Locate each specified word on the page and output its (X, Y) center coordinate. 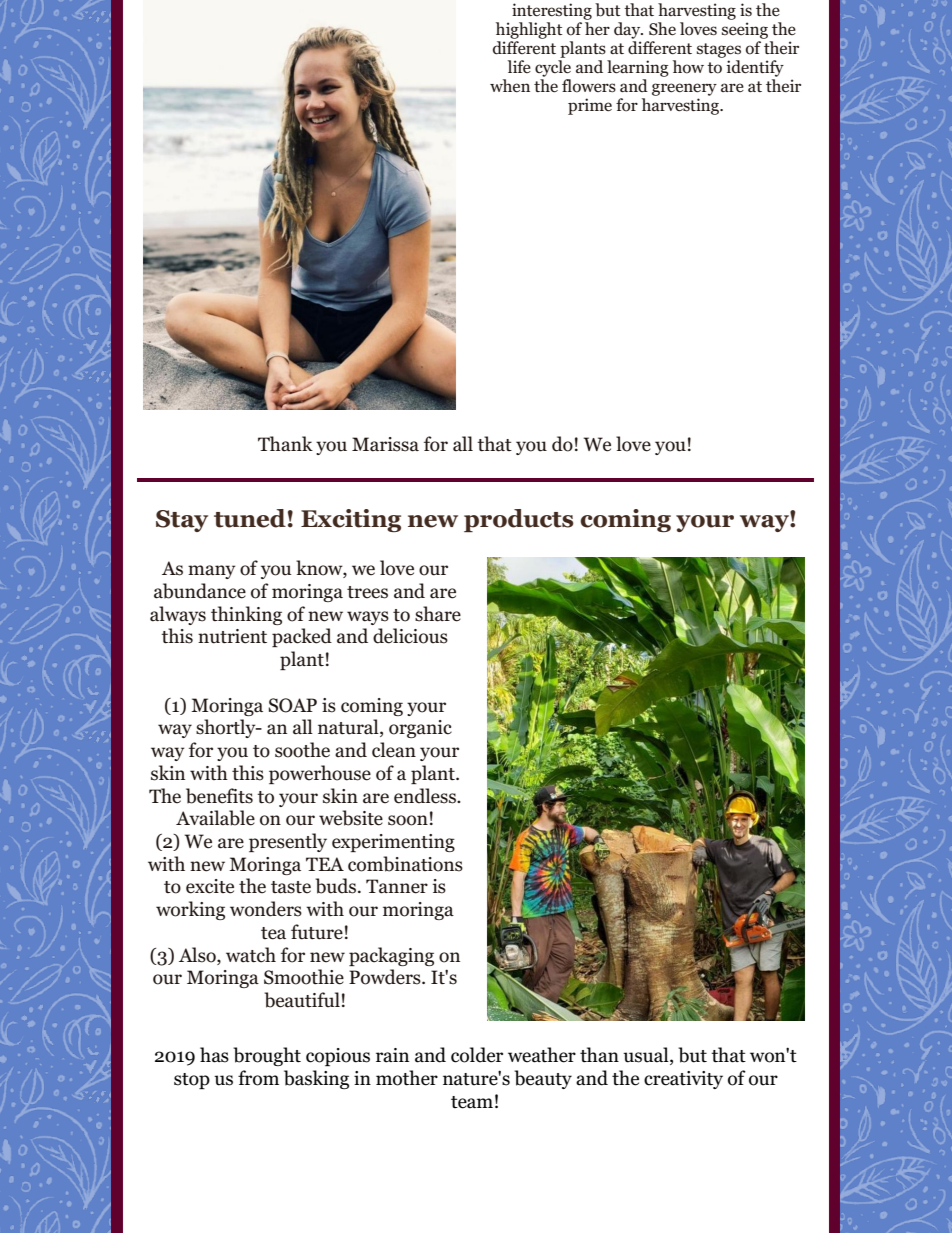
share (438, 614)
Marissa (385, 444)
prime (590, 106)
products (519, 520)
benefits (219, 796)
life (519, 66)
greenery (684, 89)
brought (267, 1056)
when (510, 86)
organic (420, 729)
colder (477, 1055)
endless (426, 796)
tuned (250, 518)
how (688, 67)
